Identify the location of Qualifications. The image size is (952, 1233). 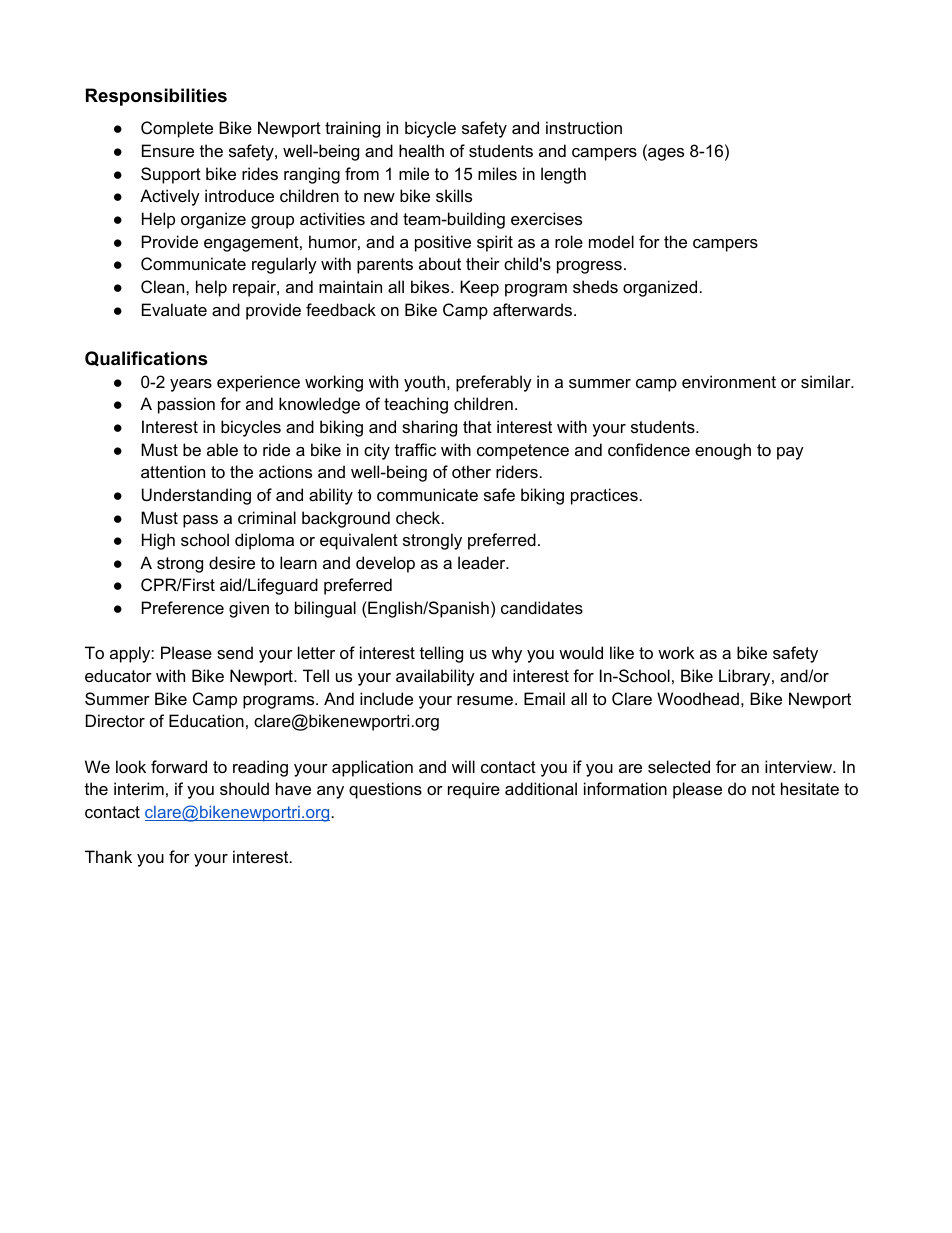
(146, 358).
